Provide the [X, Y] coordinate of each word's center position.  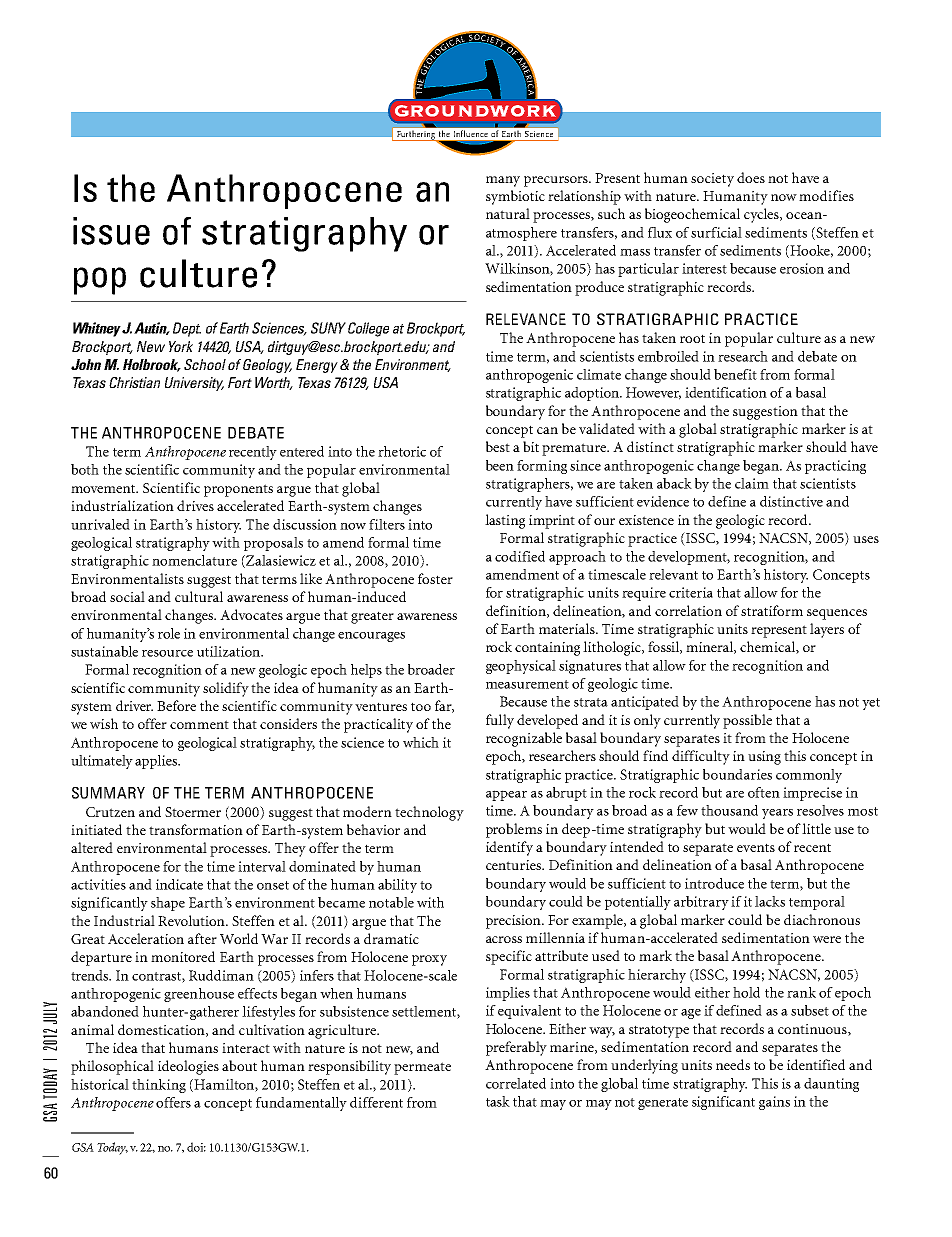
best [498, 446]
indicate [179, 884]
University [194, 384]
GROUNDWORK [475, 111]
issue [111, 231]
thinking [159, 1086]
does [751, 177]
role [169, 633]
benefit [735, 374]
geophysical [521, 667]
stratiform [772, 610]
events [756, 847]
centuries [515, 865]
